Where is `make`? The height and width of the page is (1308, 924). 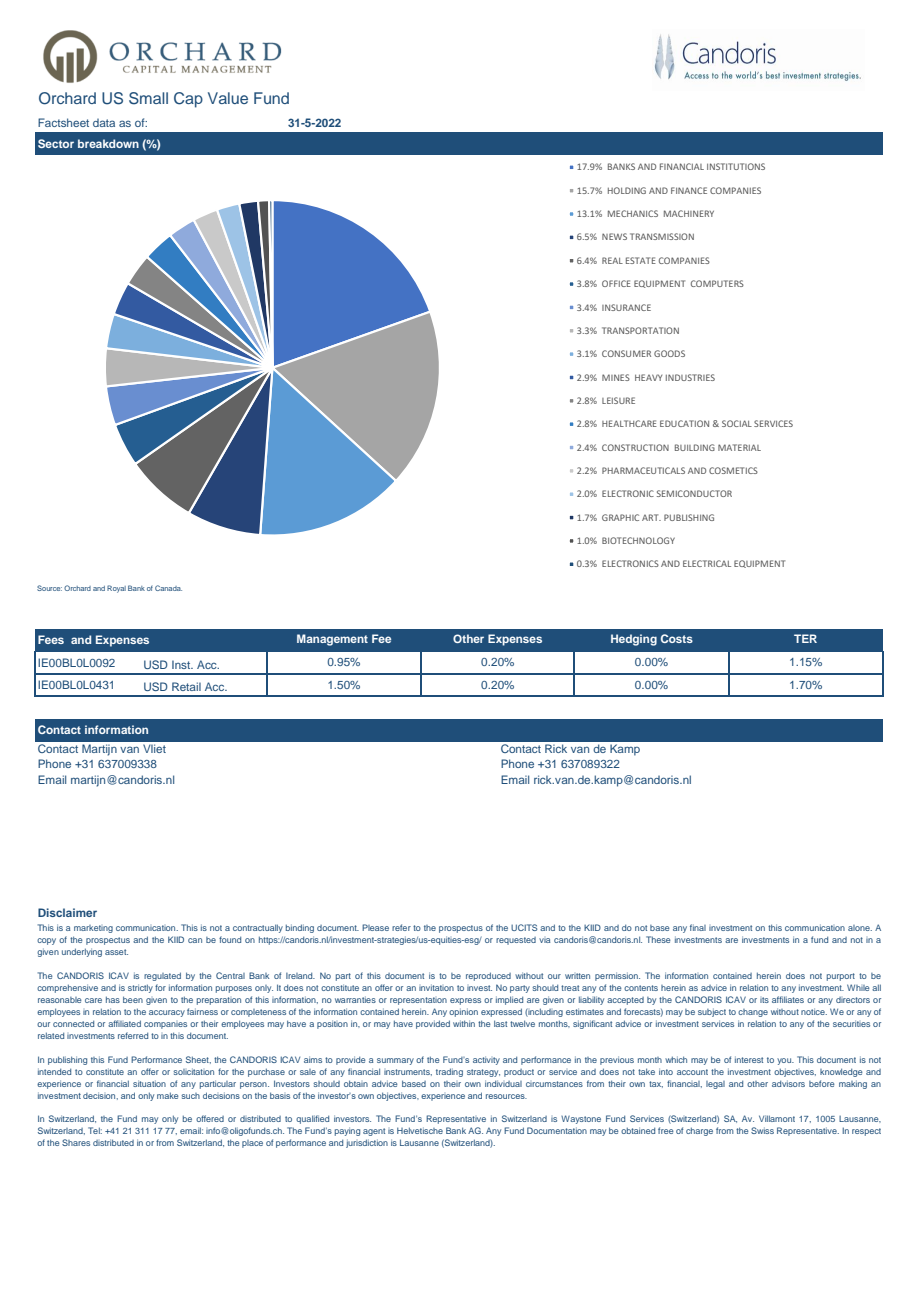 make is located at coordinates (167, 1095).
